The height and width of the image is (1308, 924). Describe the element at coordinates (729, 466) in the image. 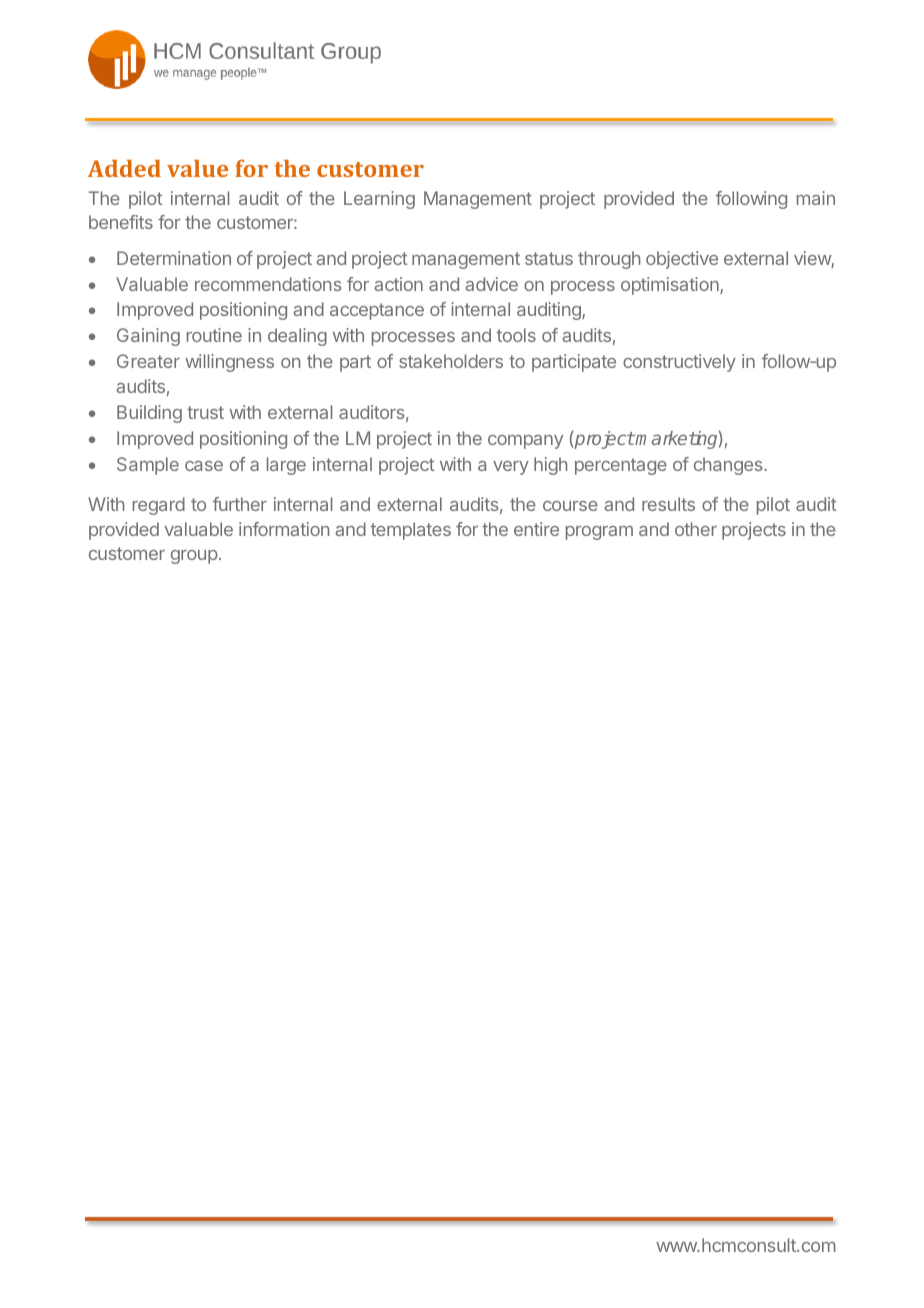

I see `changes` at that location.
